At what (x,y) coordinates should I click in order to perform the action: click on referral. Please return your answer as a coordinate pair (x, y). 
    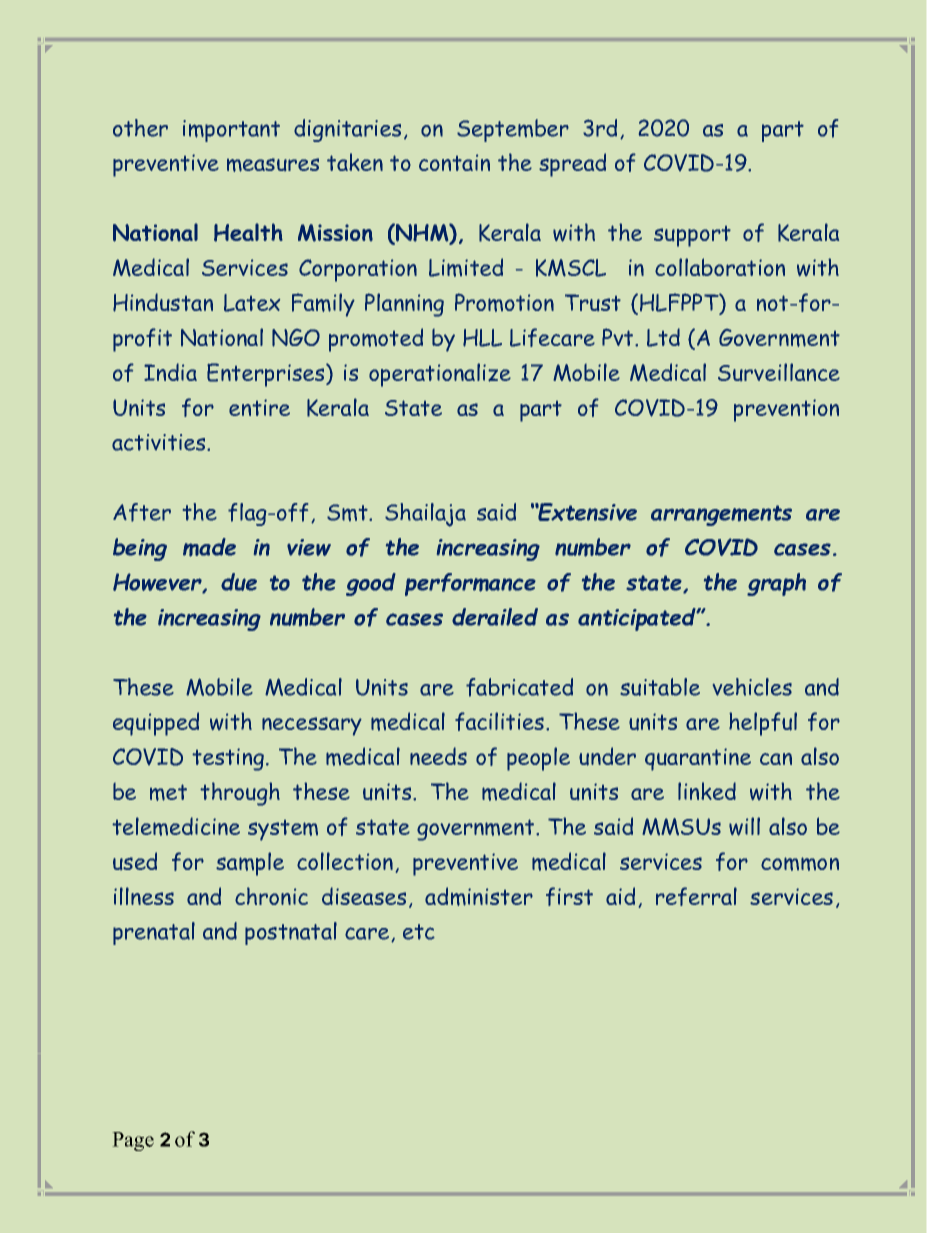
    Looking at the image, I should click on (696, 896).
